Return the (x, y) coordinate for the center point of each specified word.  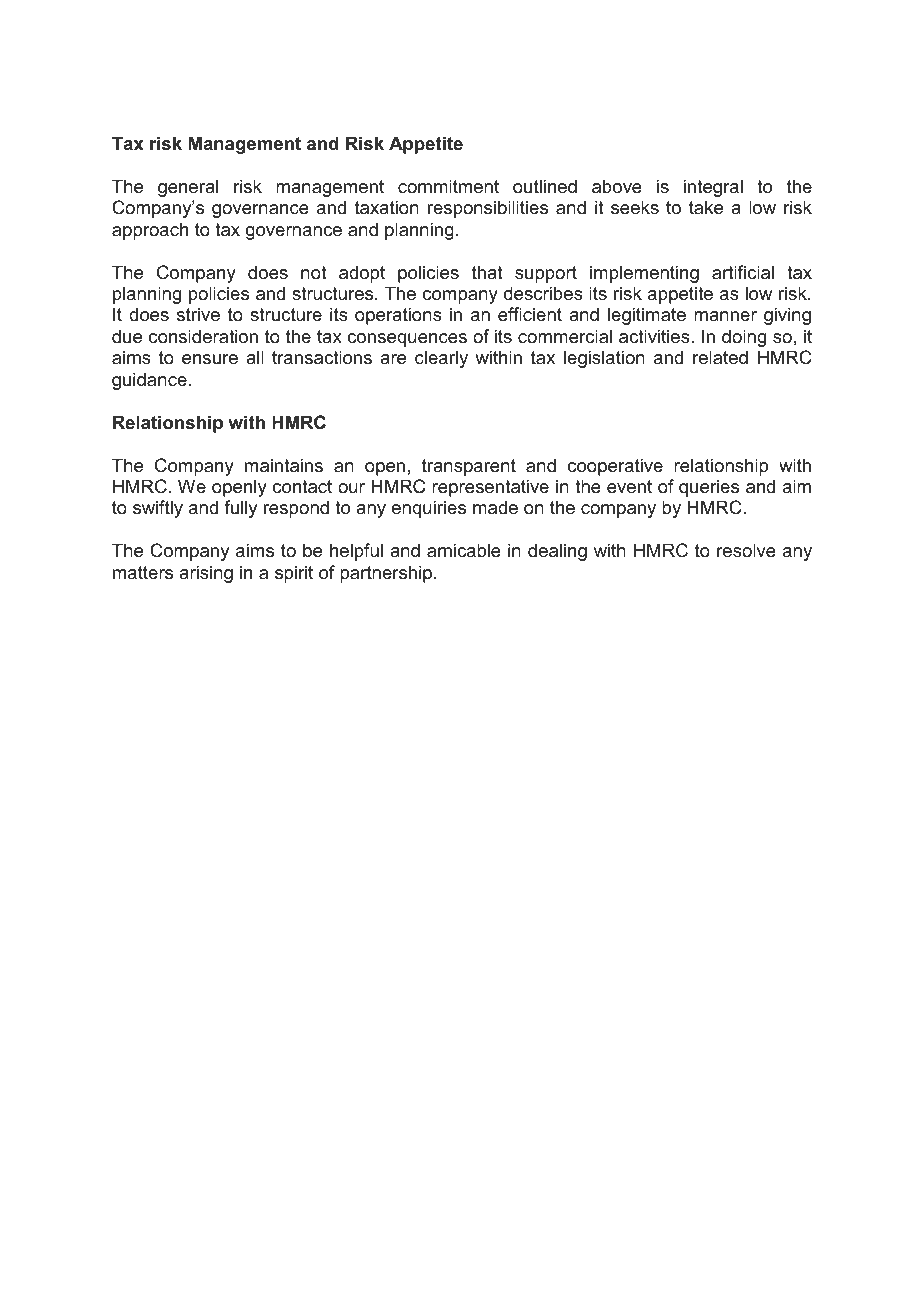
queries (709, 488)
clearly (441, 359)
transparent (469, 467)
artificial (743, 272)
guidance (149, 381)
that (487, 272)
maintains (284, 465)
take (706, 207)
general (188, 188)
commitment (448, 186)
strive (198, 314)
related (720, 357)
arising (206, 574)
